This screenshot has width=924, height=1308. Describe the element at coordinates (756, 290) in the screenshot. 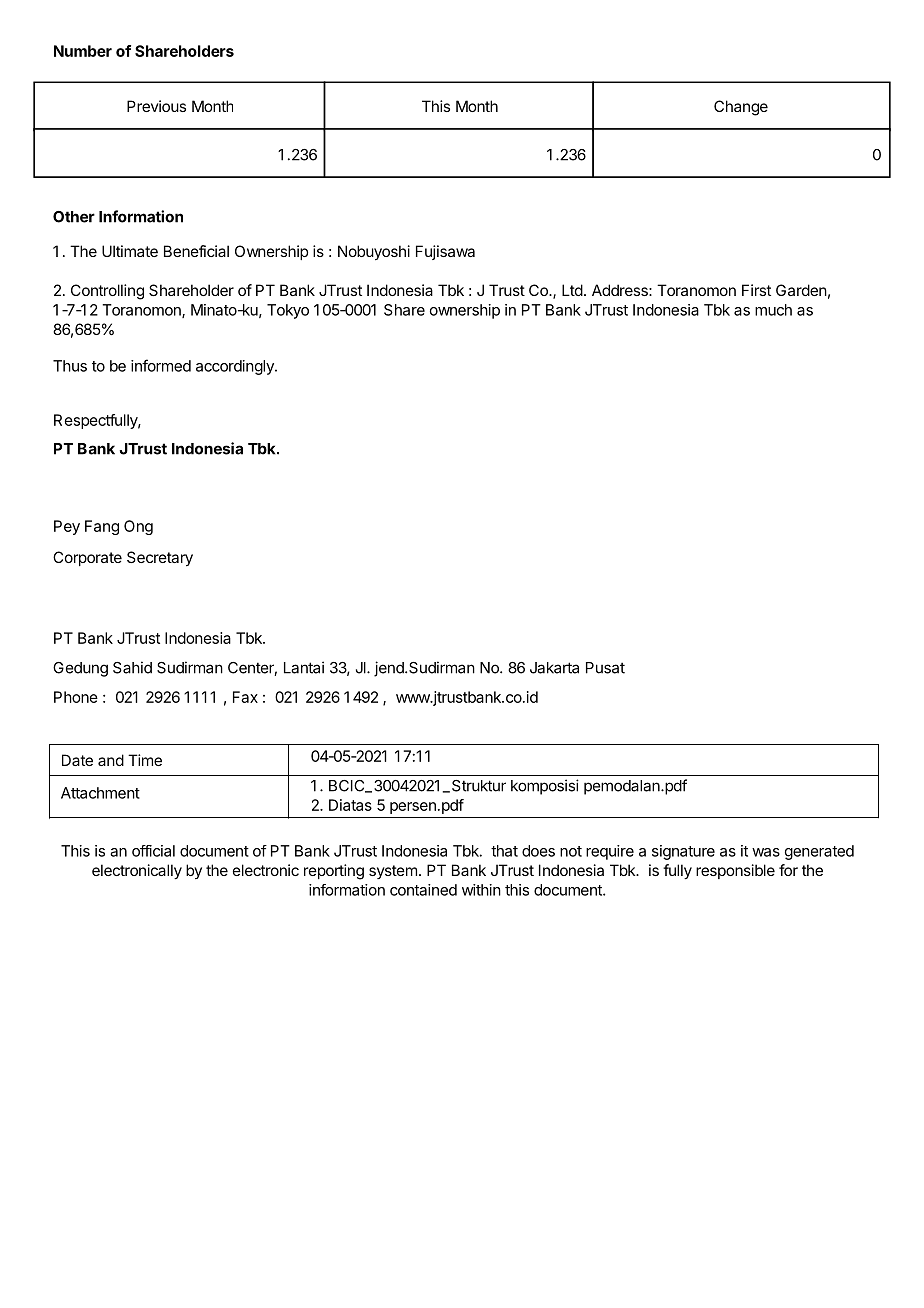

I see `First` at that location.
